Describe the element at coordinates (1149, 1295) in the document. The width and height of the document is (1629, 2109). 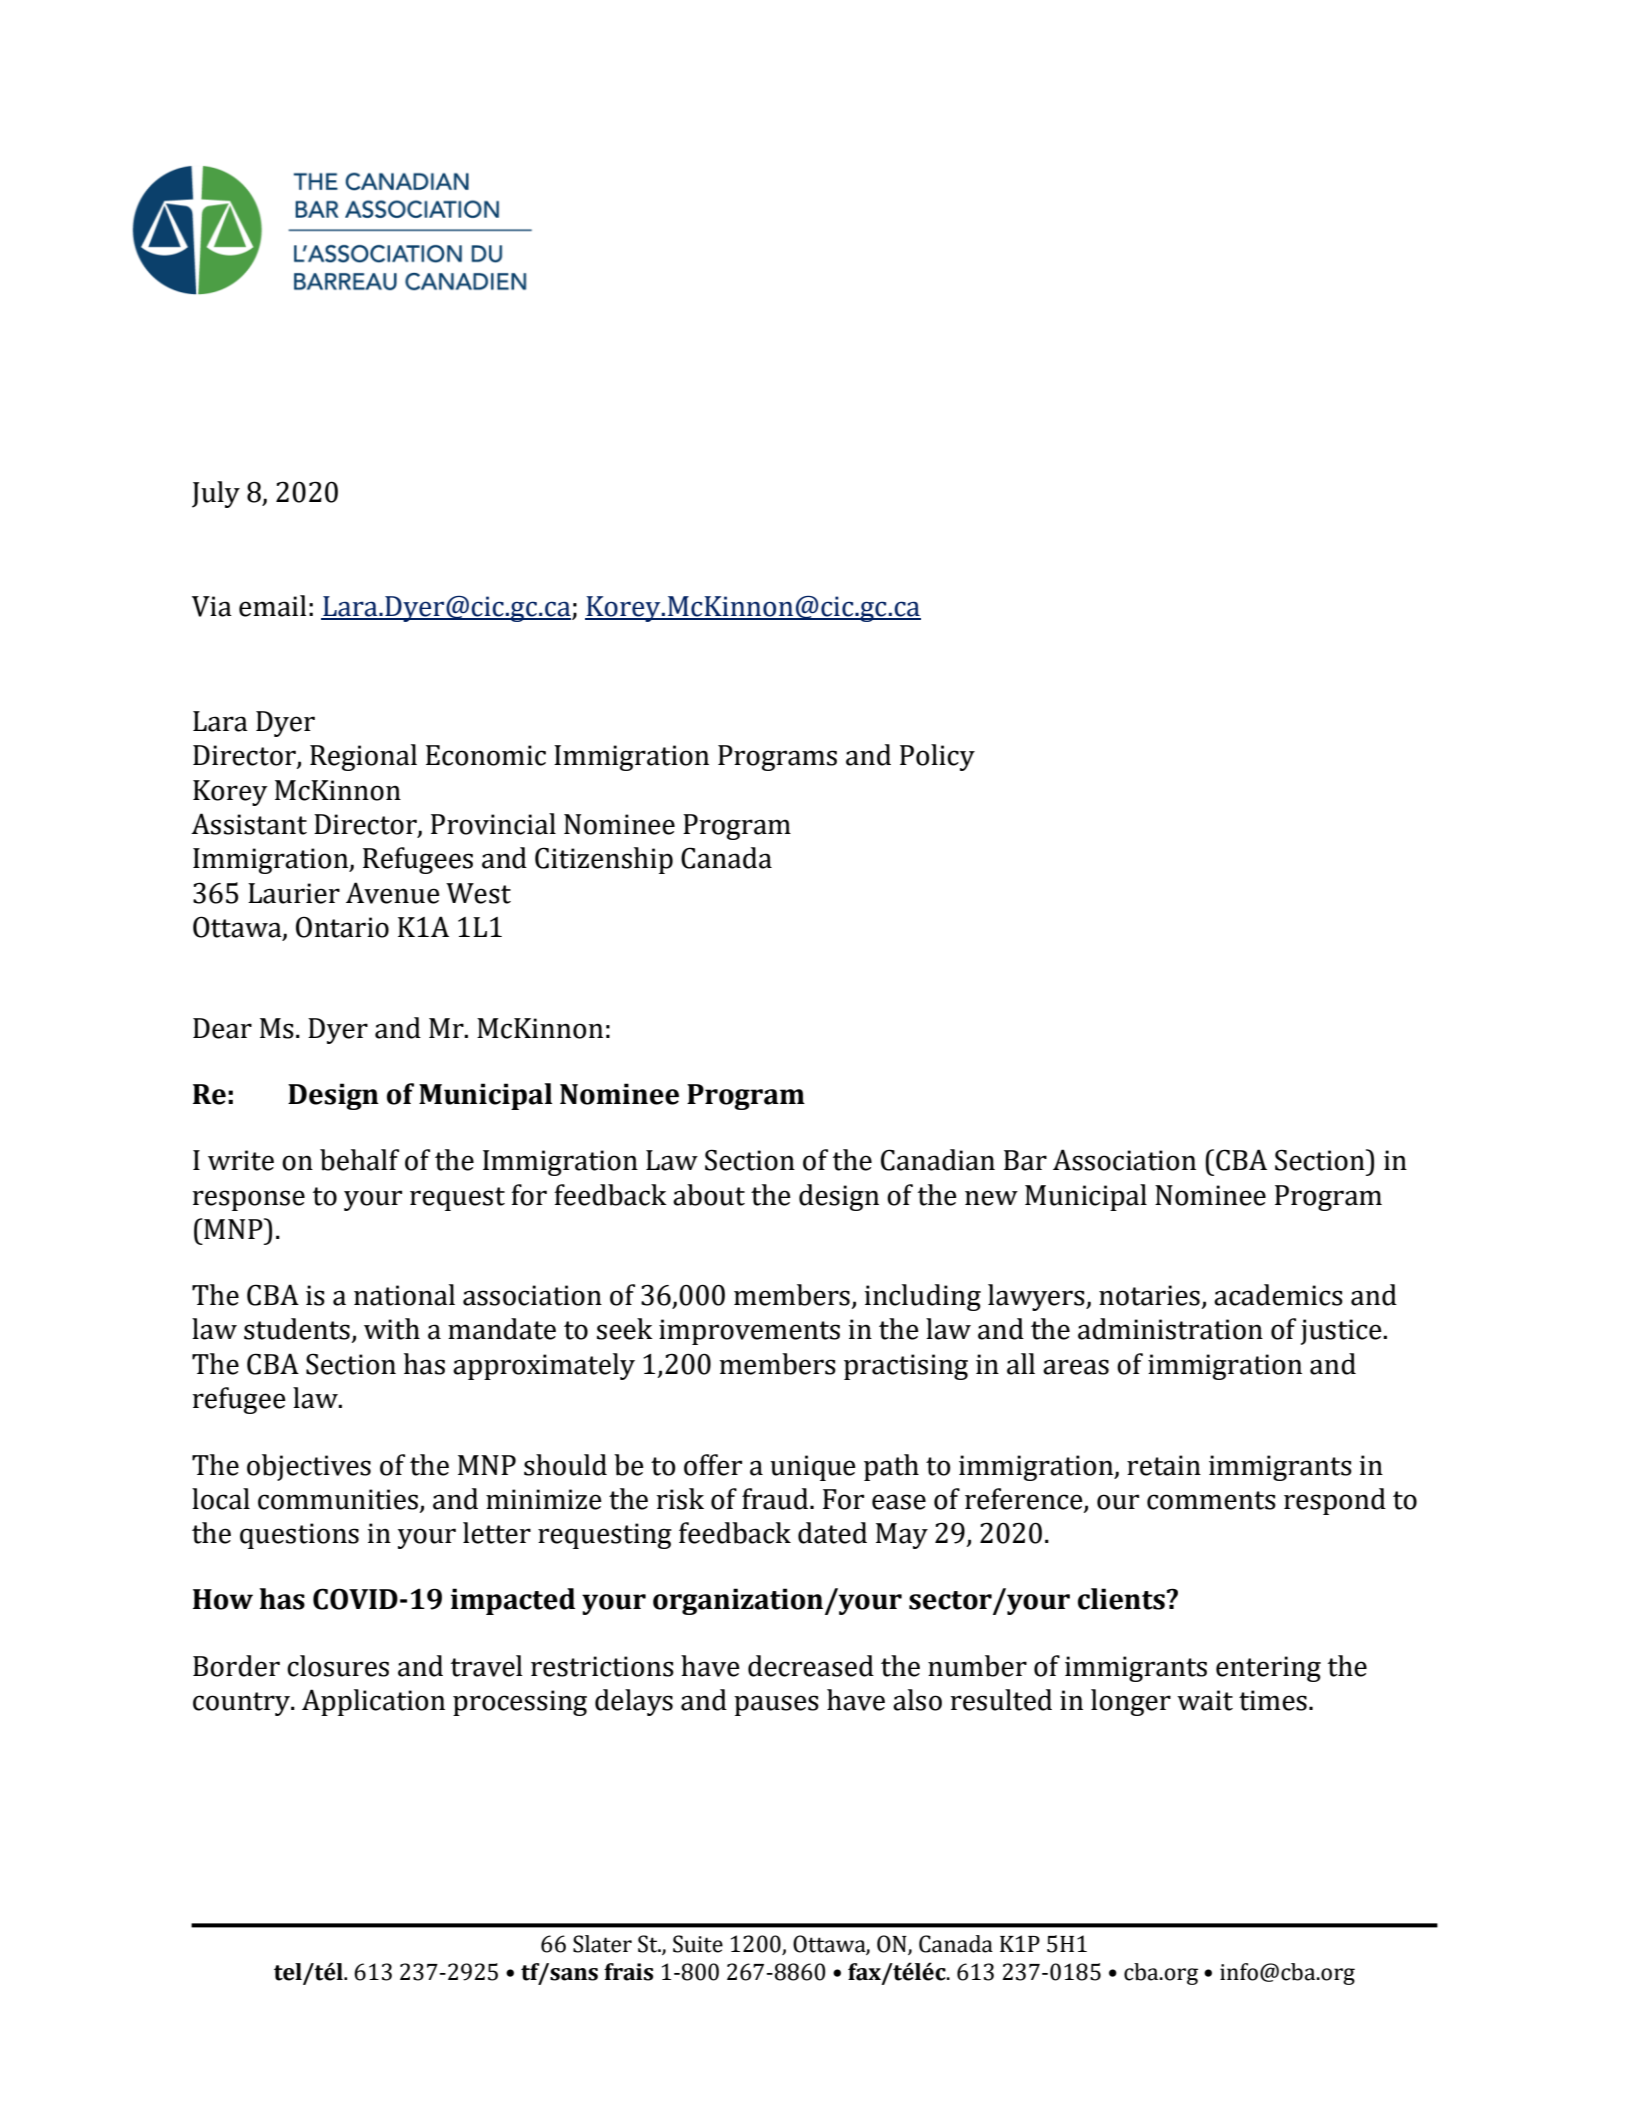
I see `notaries` at that location.
